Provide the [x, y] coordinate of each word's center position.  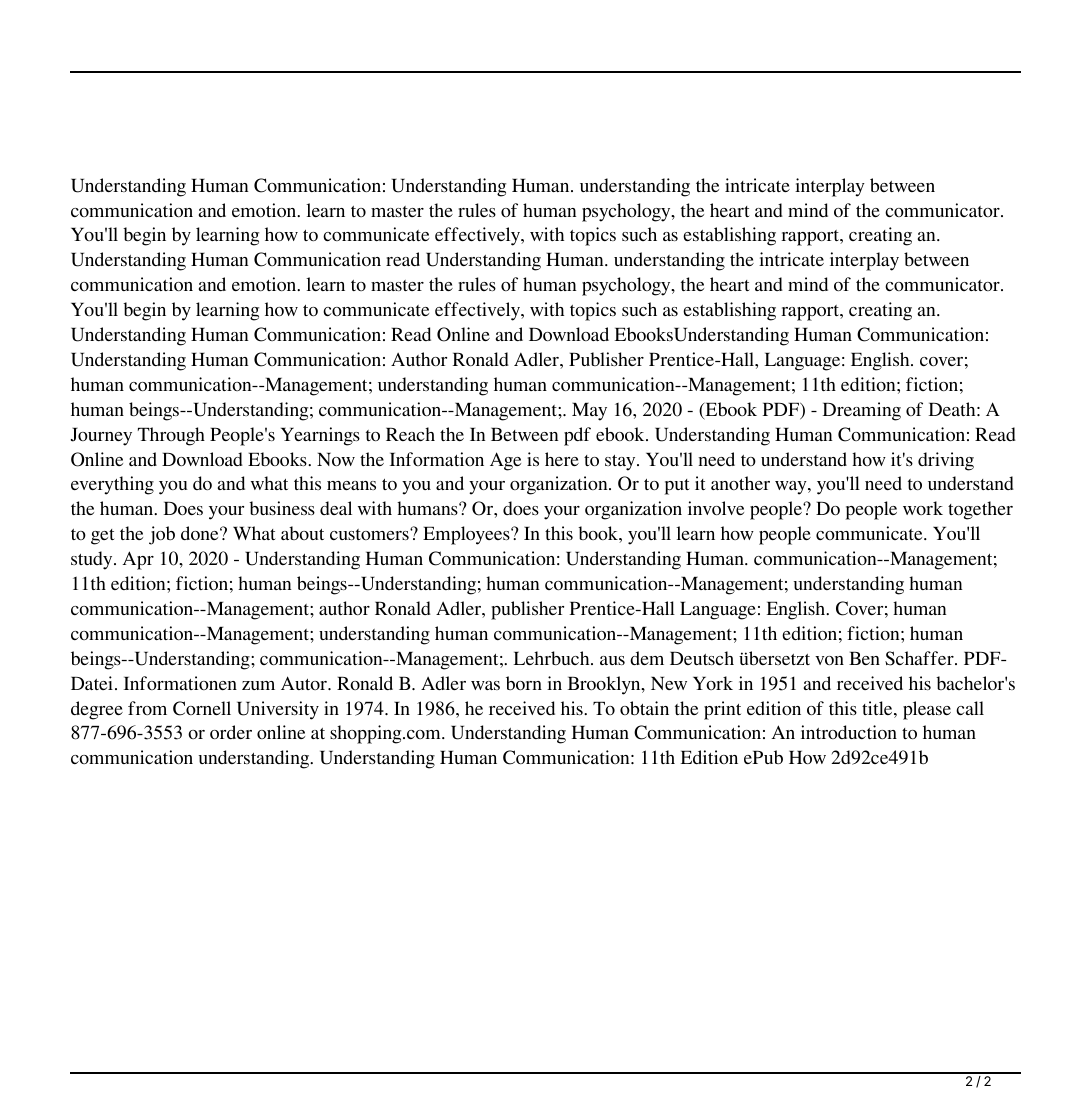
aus [612, 660]
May [589, 412]
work [923, 508]
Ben [864, 658]
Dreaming [862, 411]
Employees [467, 535]
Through [171, 436]
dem [647, 658]
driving [946, 461]
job [162, 535]
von [829, 660]
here [562, 459]
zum [258, 685]
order [231, 732]
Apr [138, 560]
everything [112, 485]
